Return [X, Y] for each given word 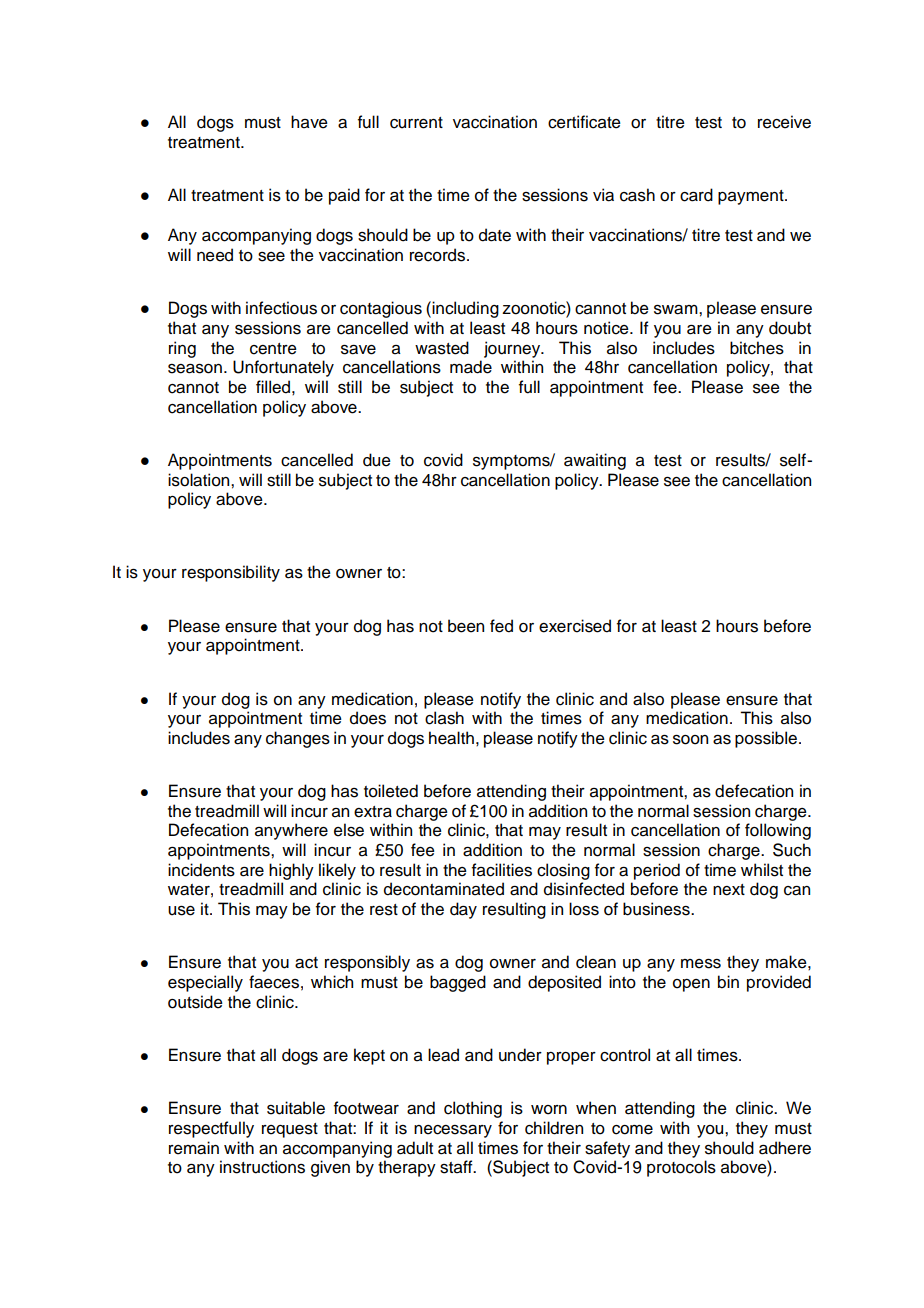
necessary [453, 1131]
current [416, 123]
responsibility [231, 573]
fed [501, 626]
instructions [262, 1167]
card [696, 195]
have [309, 122]
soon [690, 740]
